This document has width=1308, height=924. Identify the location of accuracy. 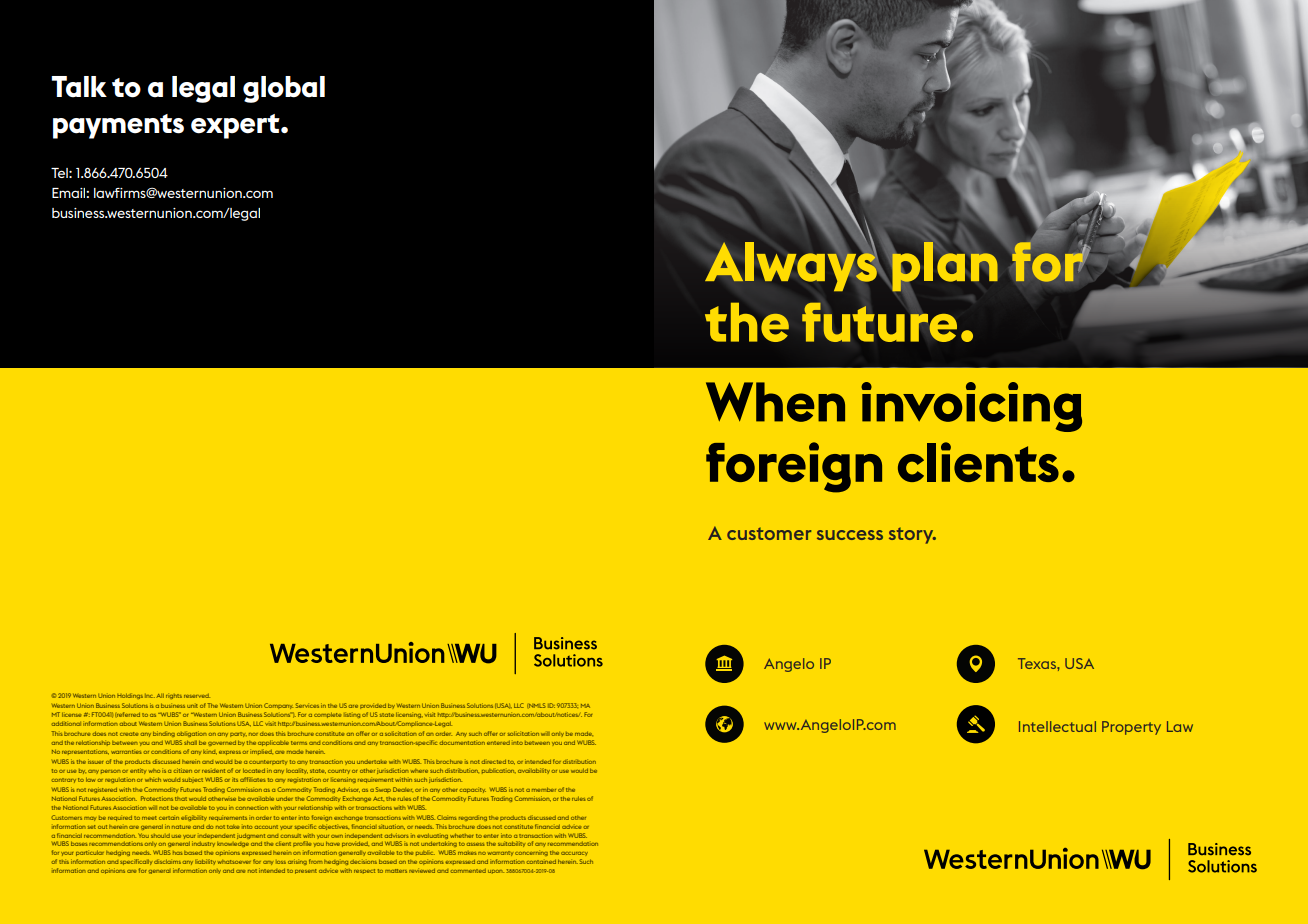
(574, 853).
